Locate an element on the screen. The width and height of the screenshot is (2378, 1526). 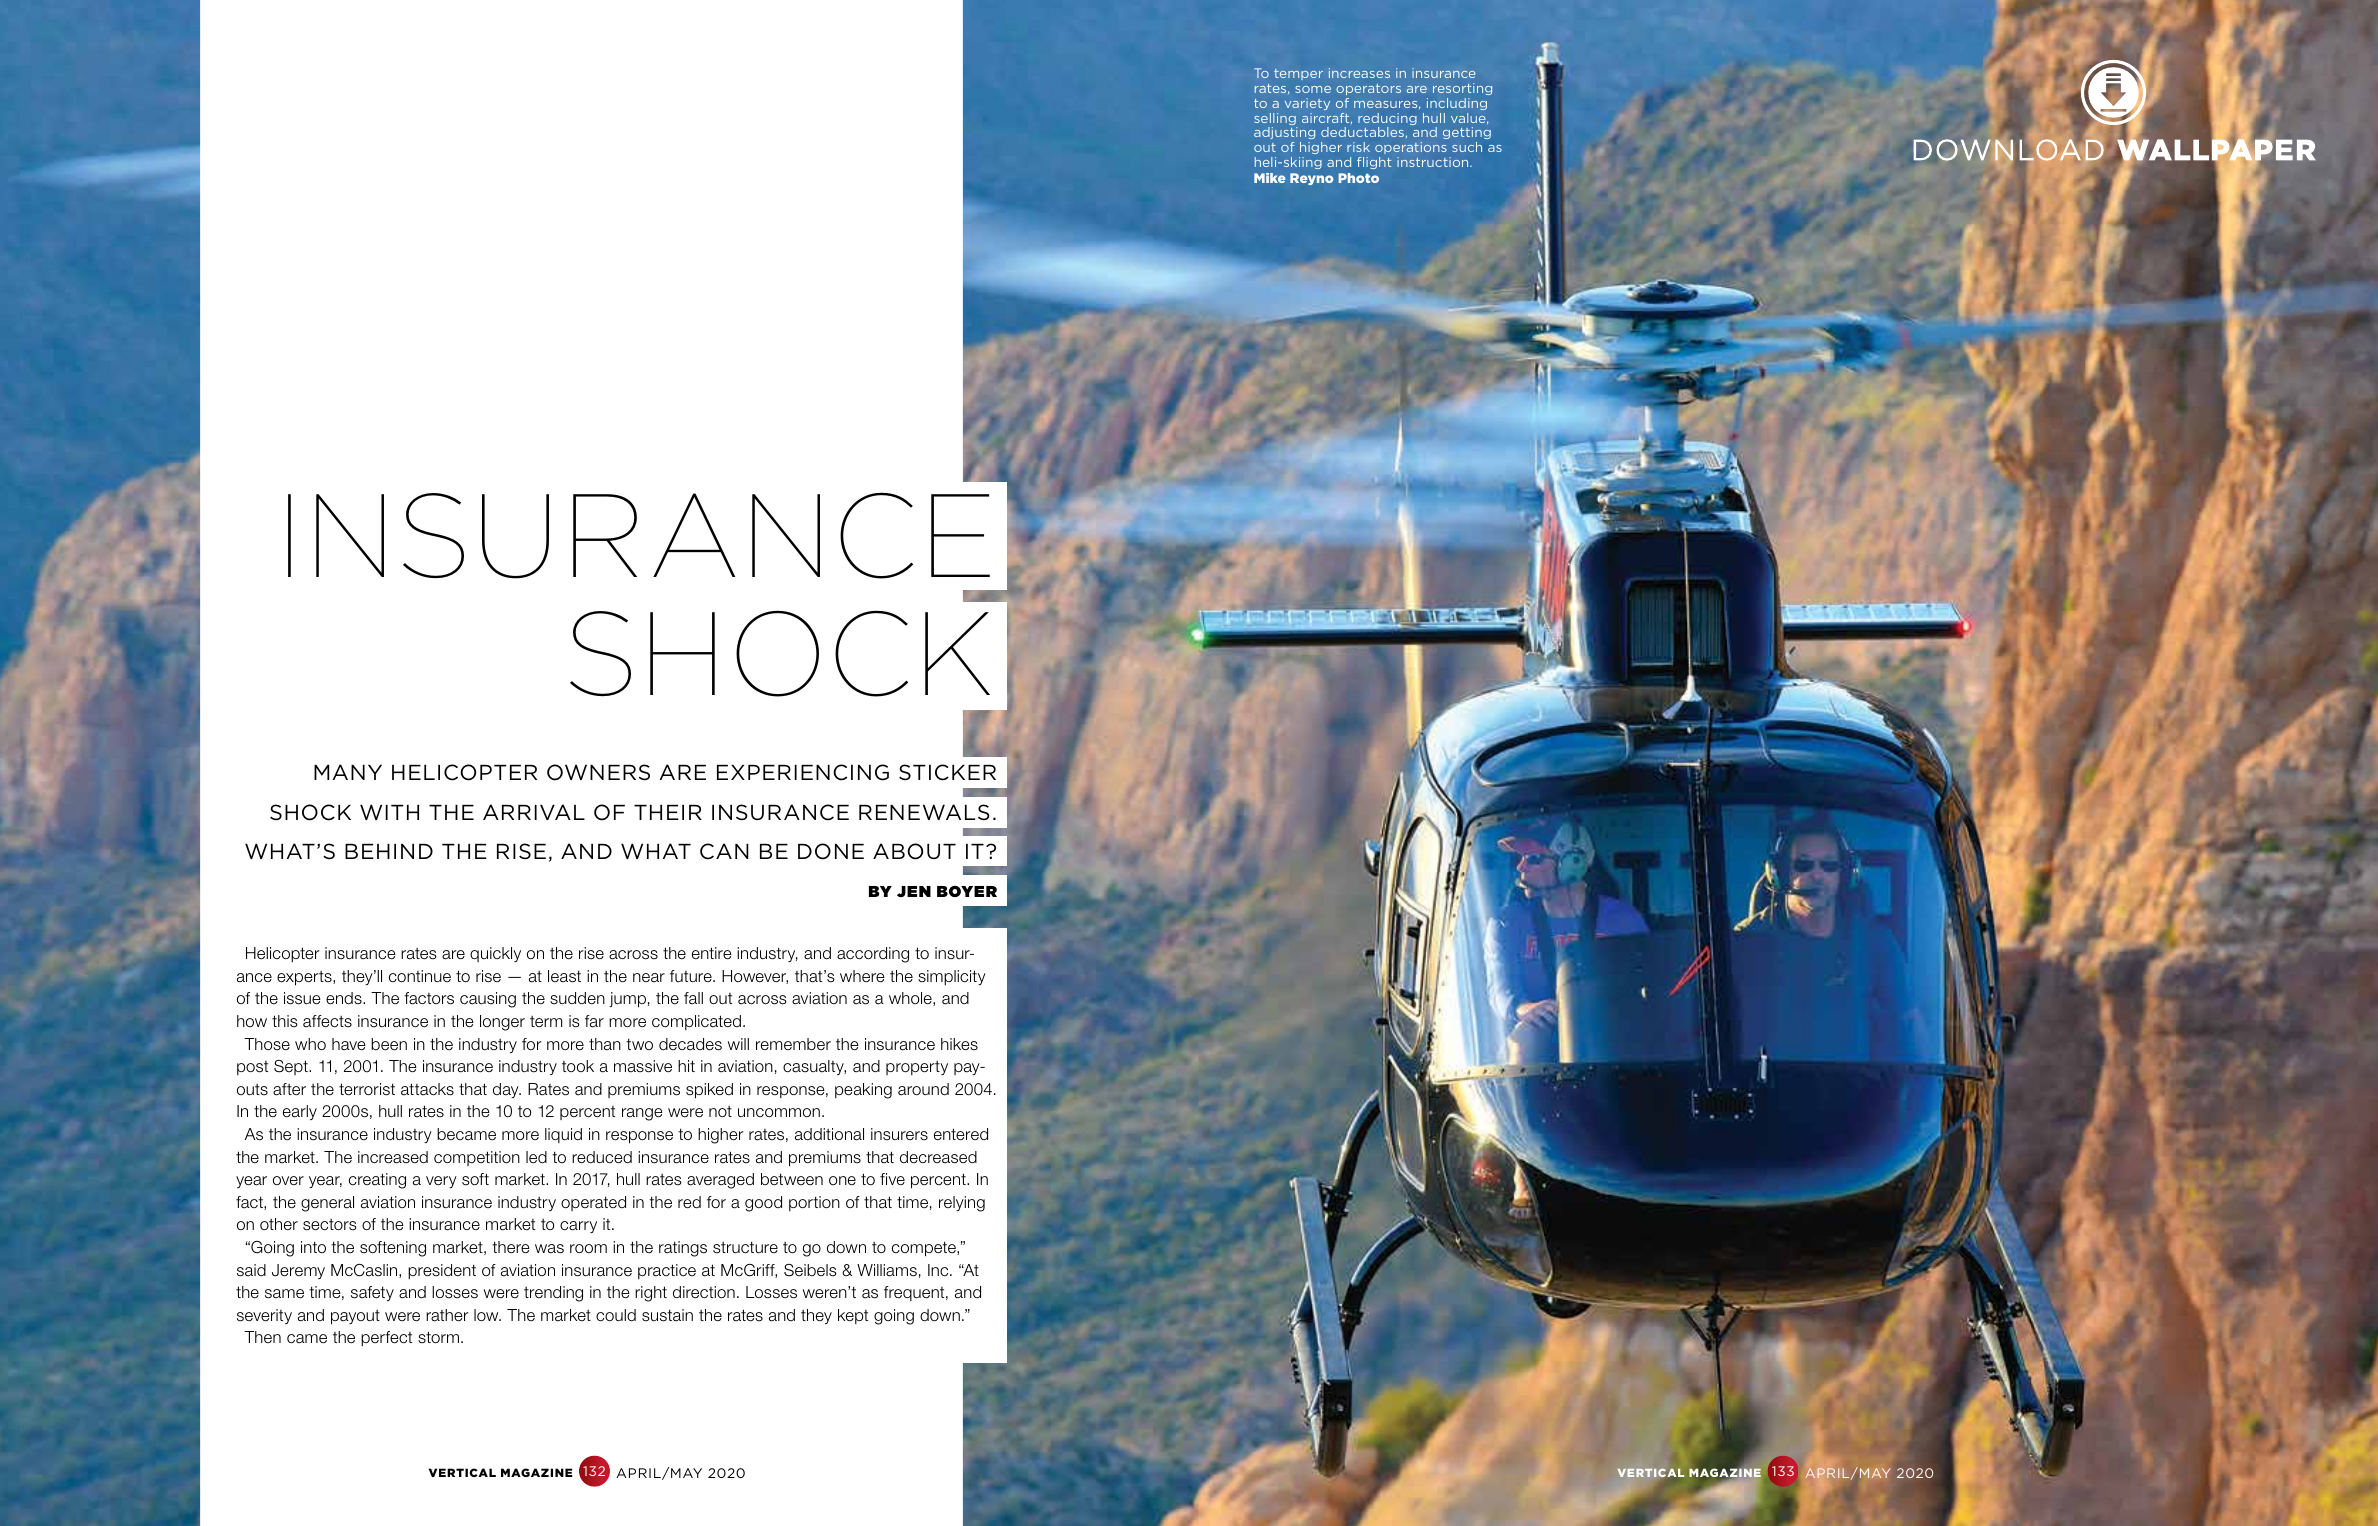
variety is located at coordinates (1307, 104).
